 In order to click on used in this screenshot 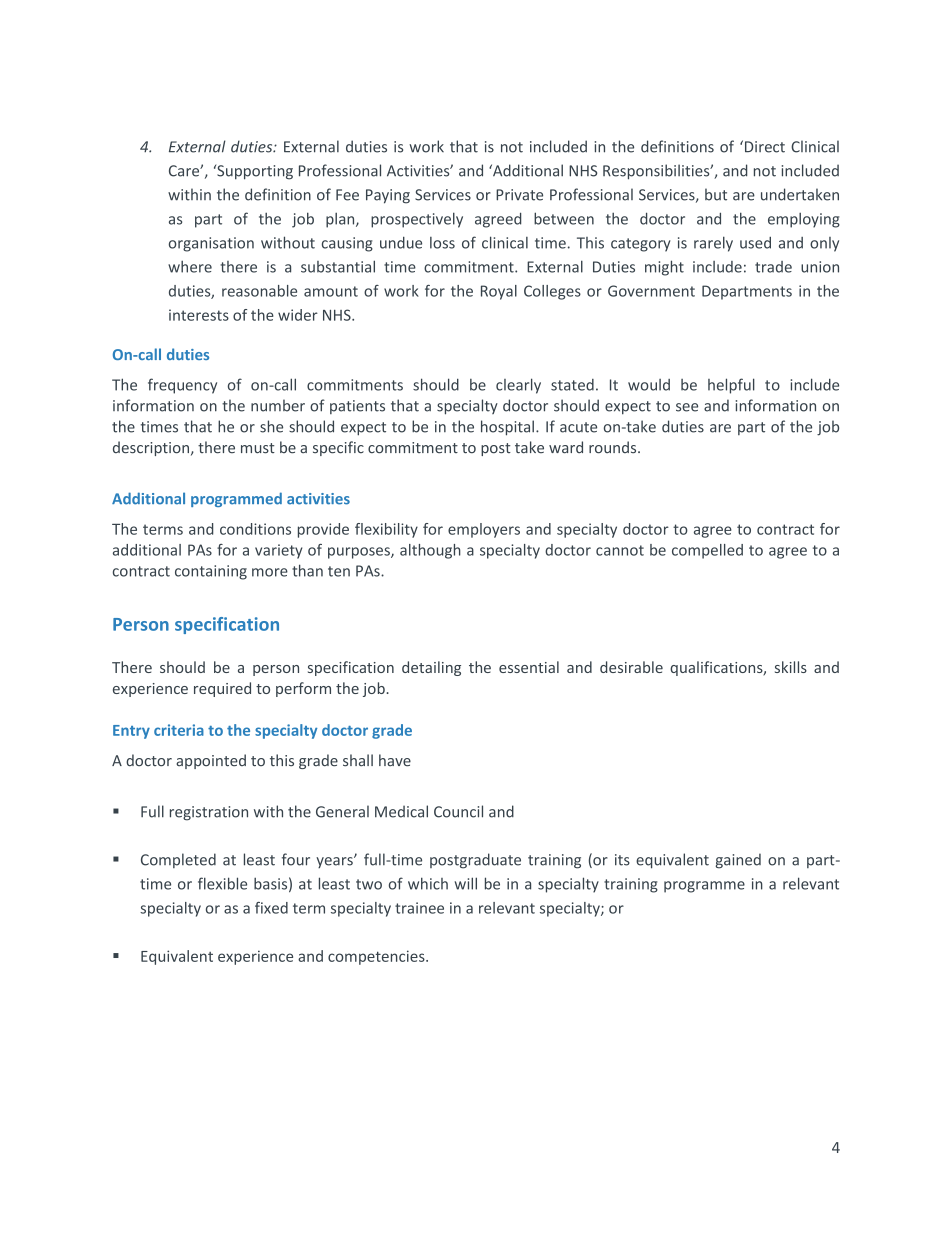, I will do `click(755, 243)`.
